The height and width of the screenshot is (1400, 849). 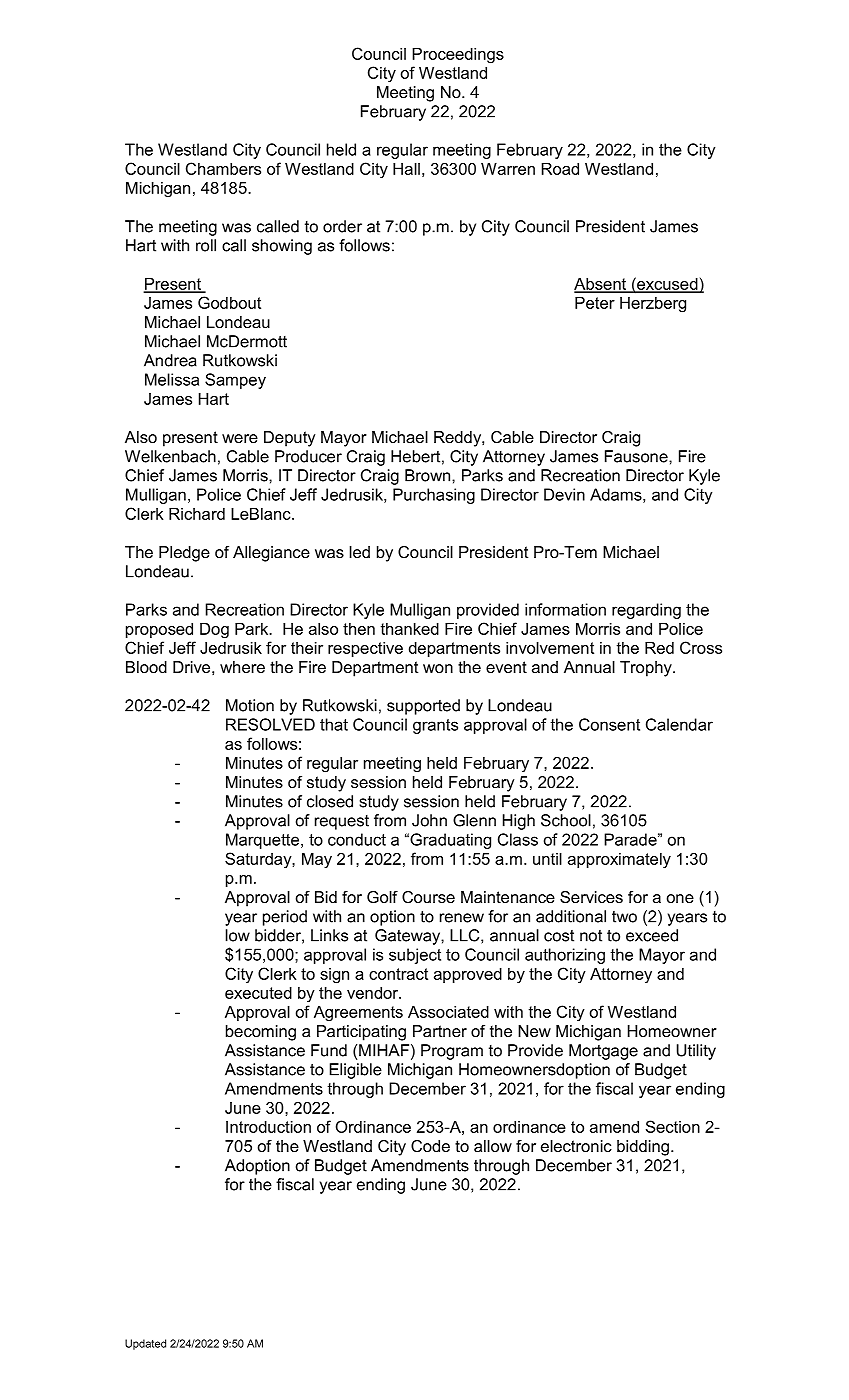 I want to click on Mortgage, so click(x=603, y=1052).
